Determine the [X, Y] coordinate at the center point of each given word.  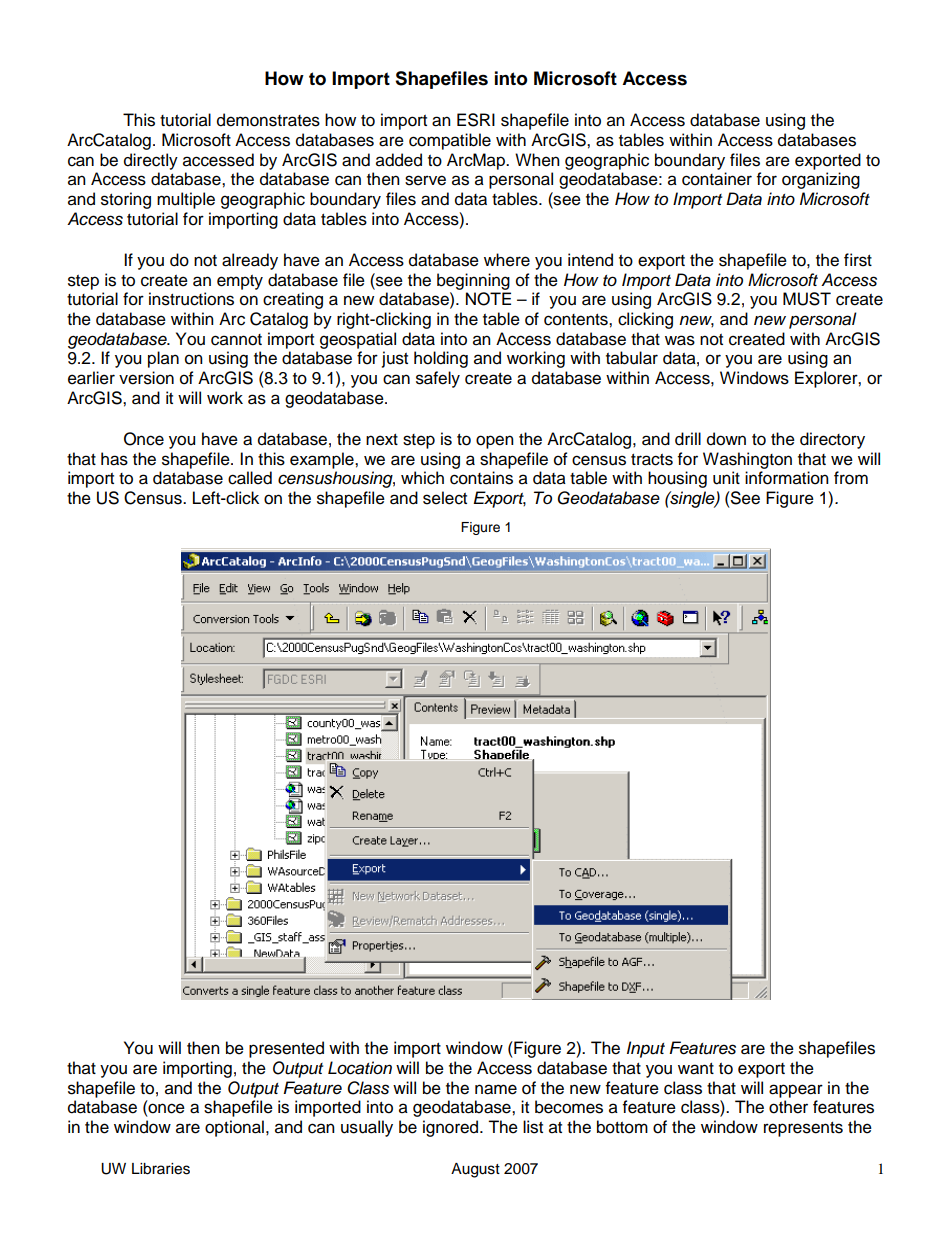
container [717, 179]
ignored [452, 1128]
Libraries [161, 1169]
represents [803, 1129]
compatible [450, 141]
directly [151, 161]
